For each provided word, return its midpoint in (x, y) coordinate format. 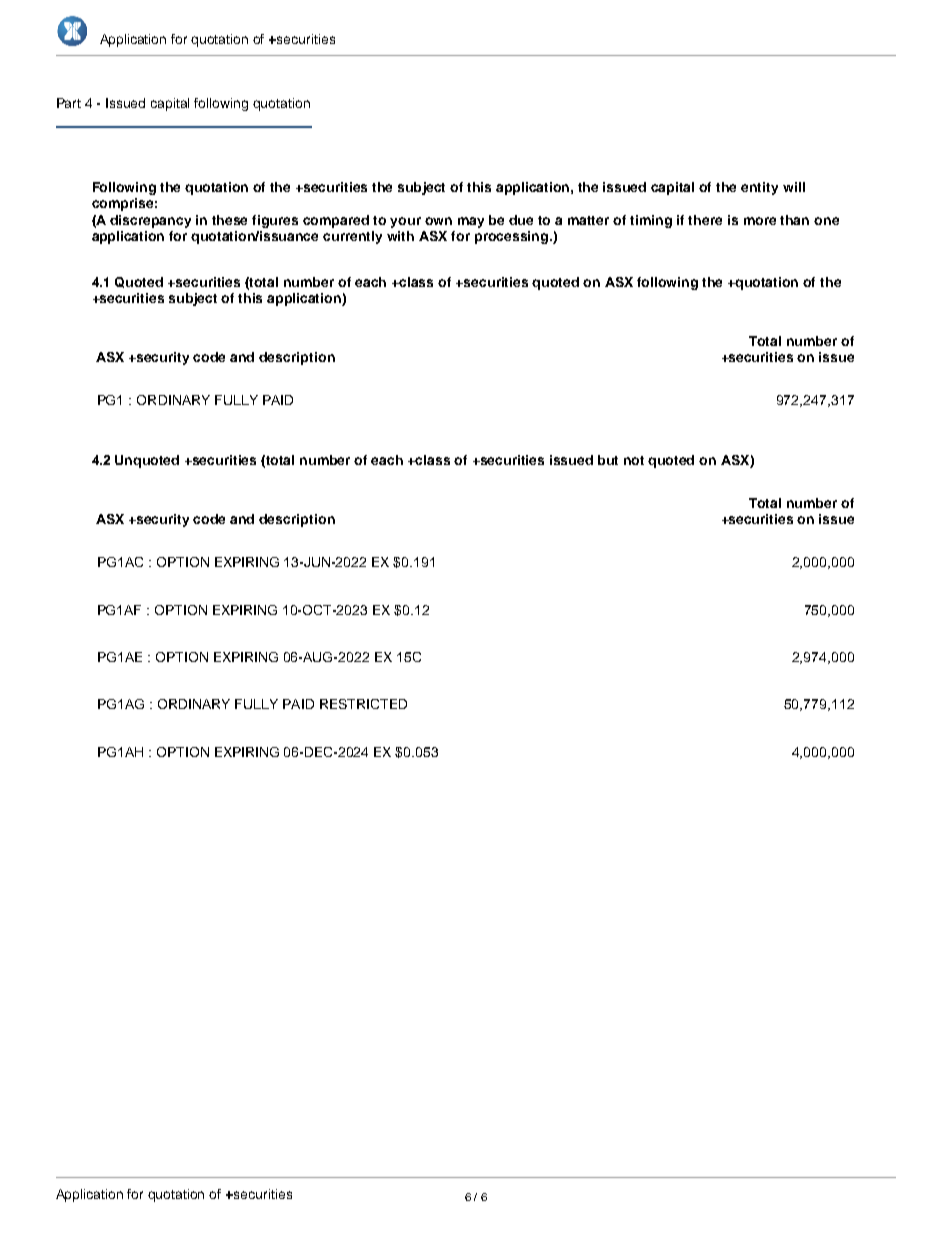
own (438, 221)
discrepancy (150, 221)
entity (759, 188)
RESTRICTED (363, 704)
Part (69, 103)
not (634, 460)
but (608, 460)
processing (513, 237)
